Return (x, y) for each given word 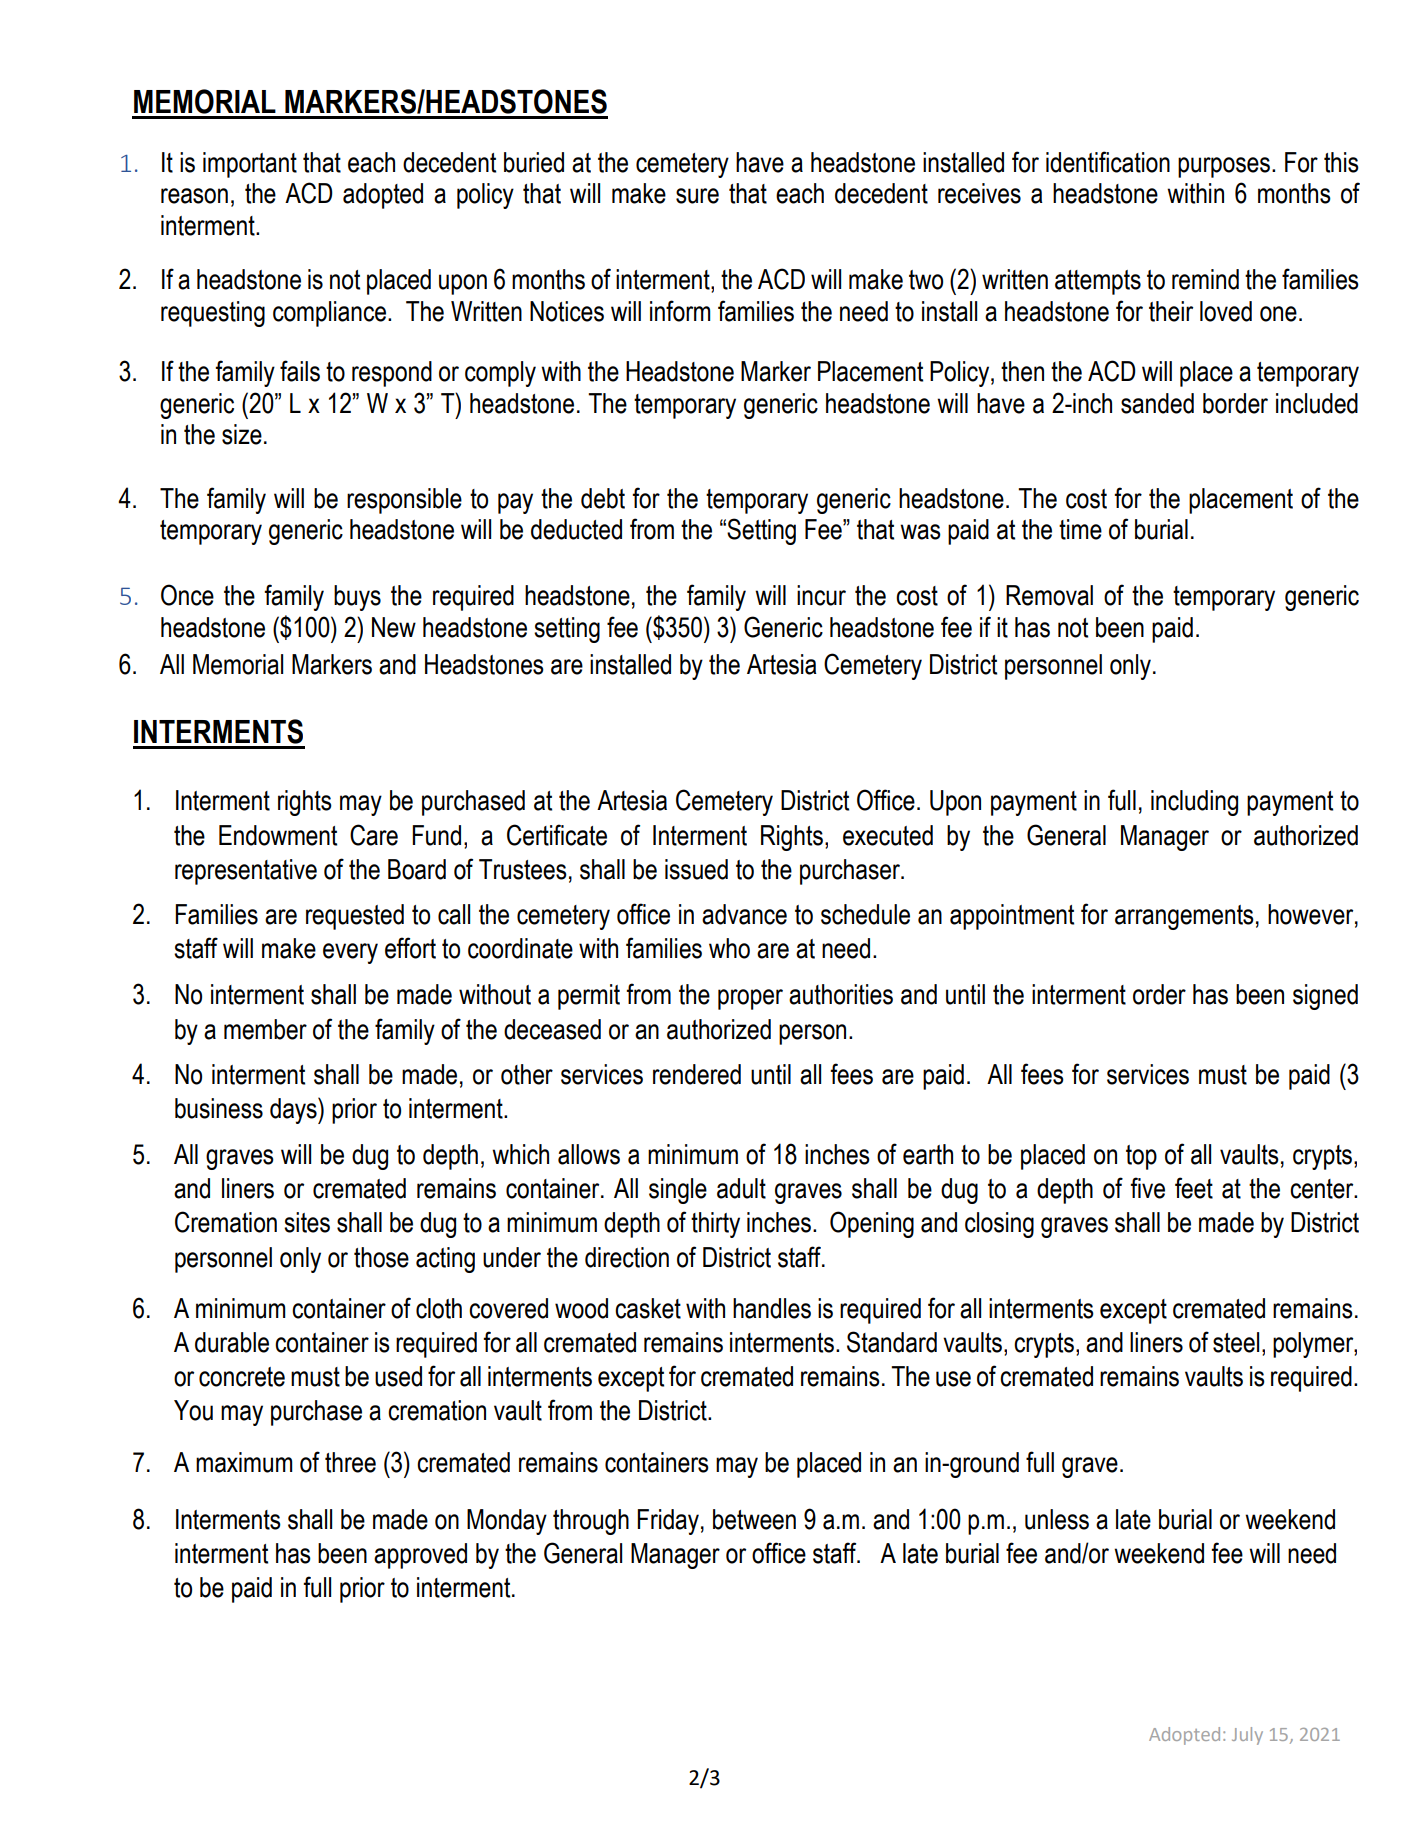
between (754, 1519)
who (729, 948)
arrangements (1184, 917)
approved (420, 1556)
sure (697, 196)
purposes (1224, 167)
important (250, 165)
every (350, 953)
